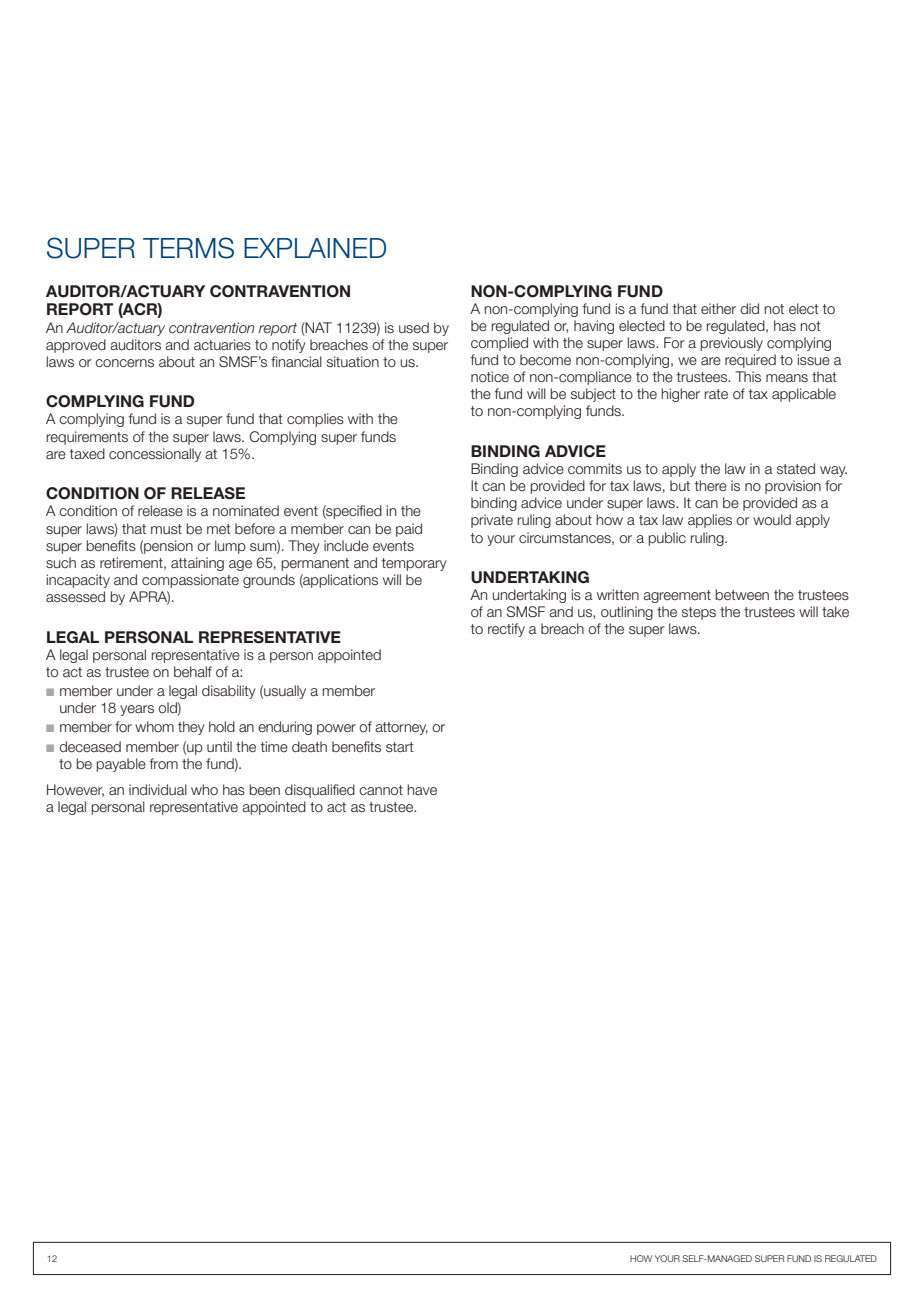 The image size is (924, 1308). Describe the element at coordinates (422, 790) in the page. I see `have` at that location.
